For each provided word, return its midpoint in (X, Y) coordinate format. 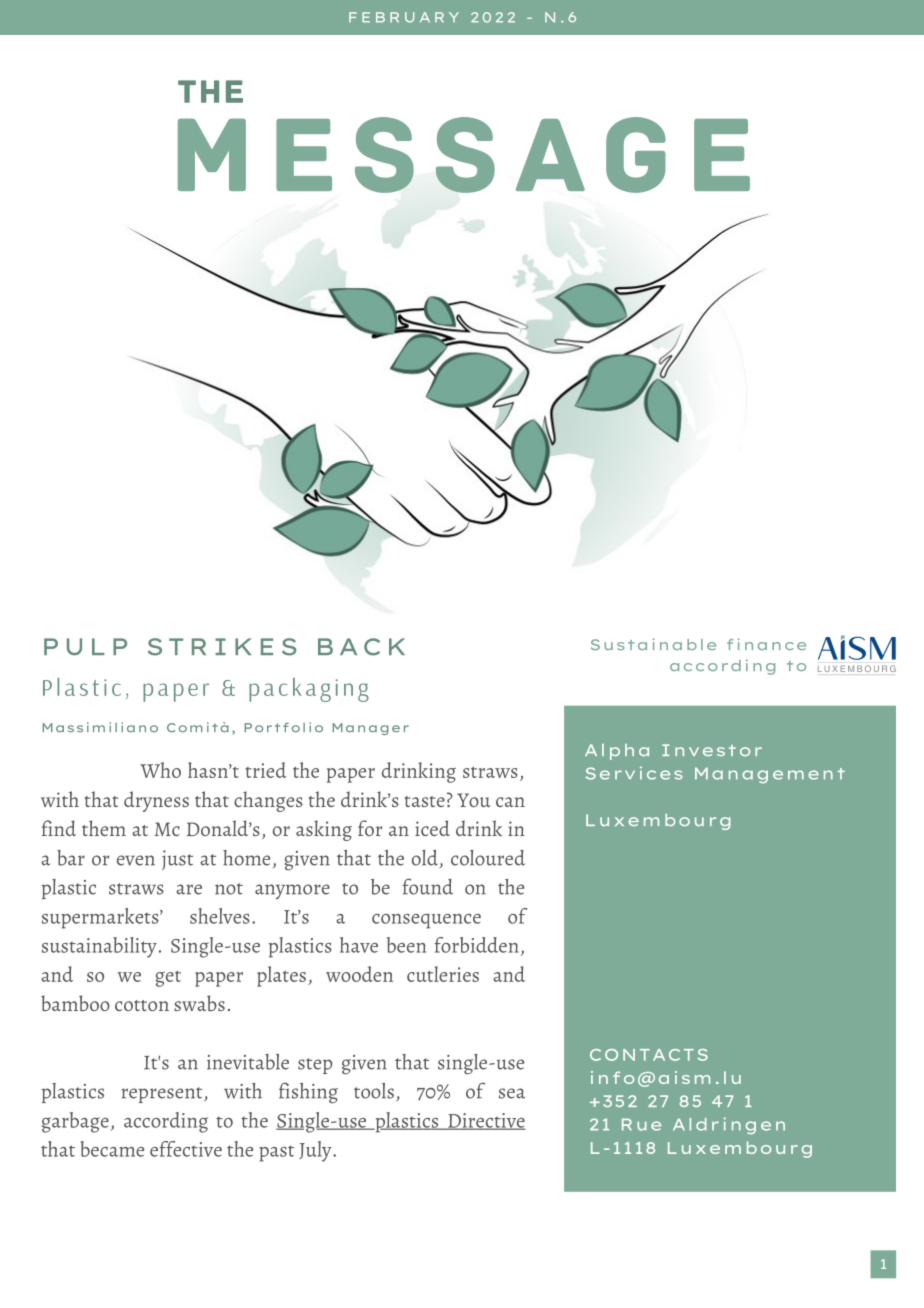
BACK (361, 647)
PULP (85, 646)
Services (634, 773)
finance (766, 644)
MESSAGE (464, 155)
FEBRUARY (404, 17)
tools (374, 1091)
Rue (641, 1124)
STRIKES (222, 647)
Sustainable (653, 644)
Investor (712, 750)
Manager (371, 729)
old (425, 858)
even (136, 860)
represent (163, 1095)
